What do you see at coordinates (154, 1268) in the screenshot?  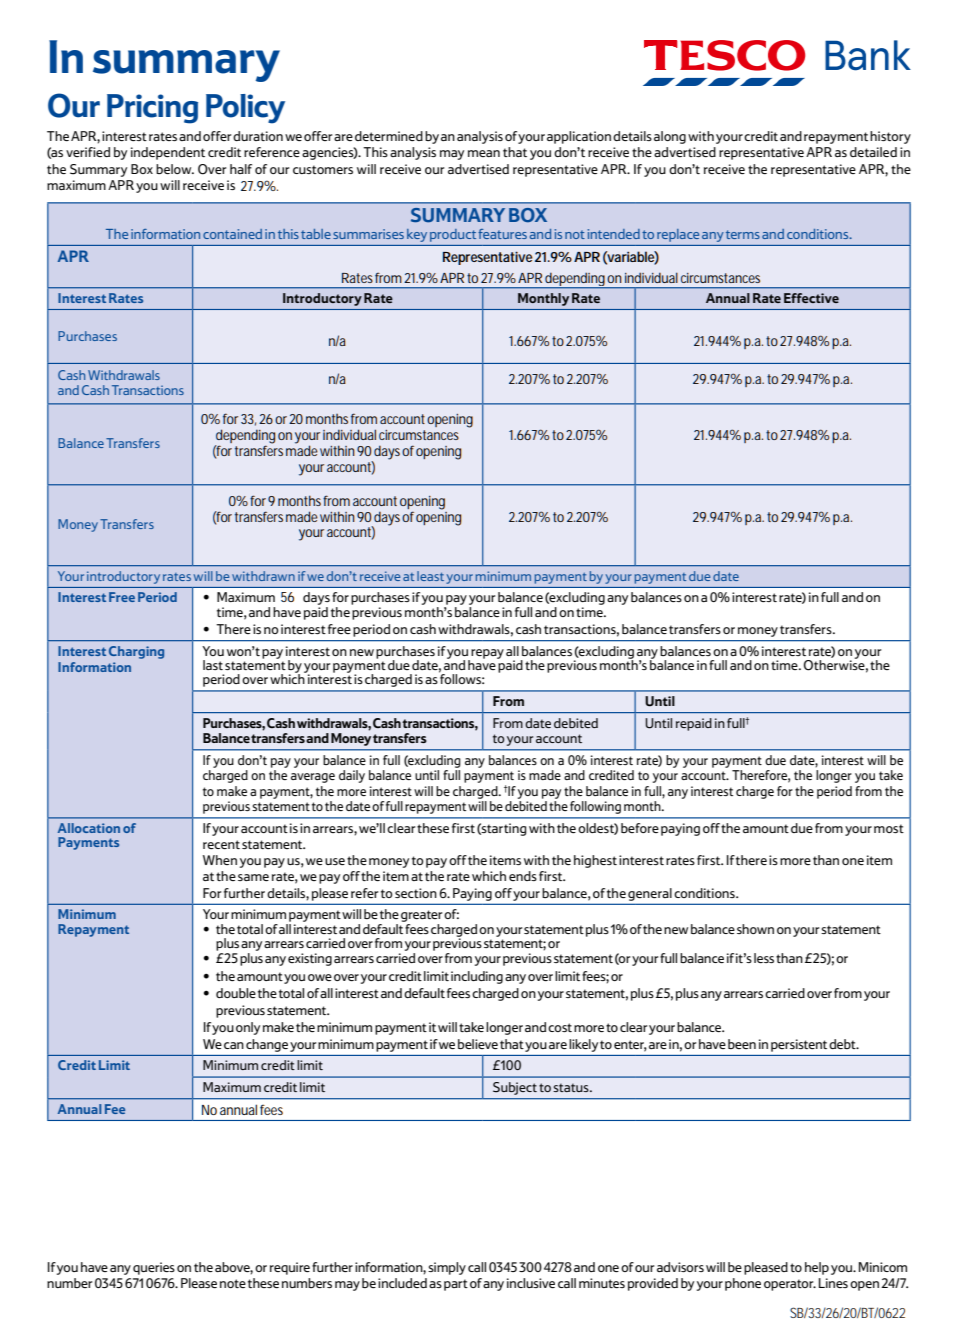 I see `queries` at bounding box center [154, 1268].
